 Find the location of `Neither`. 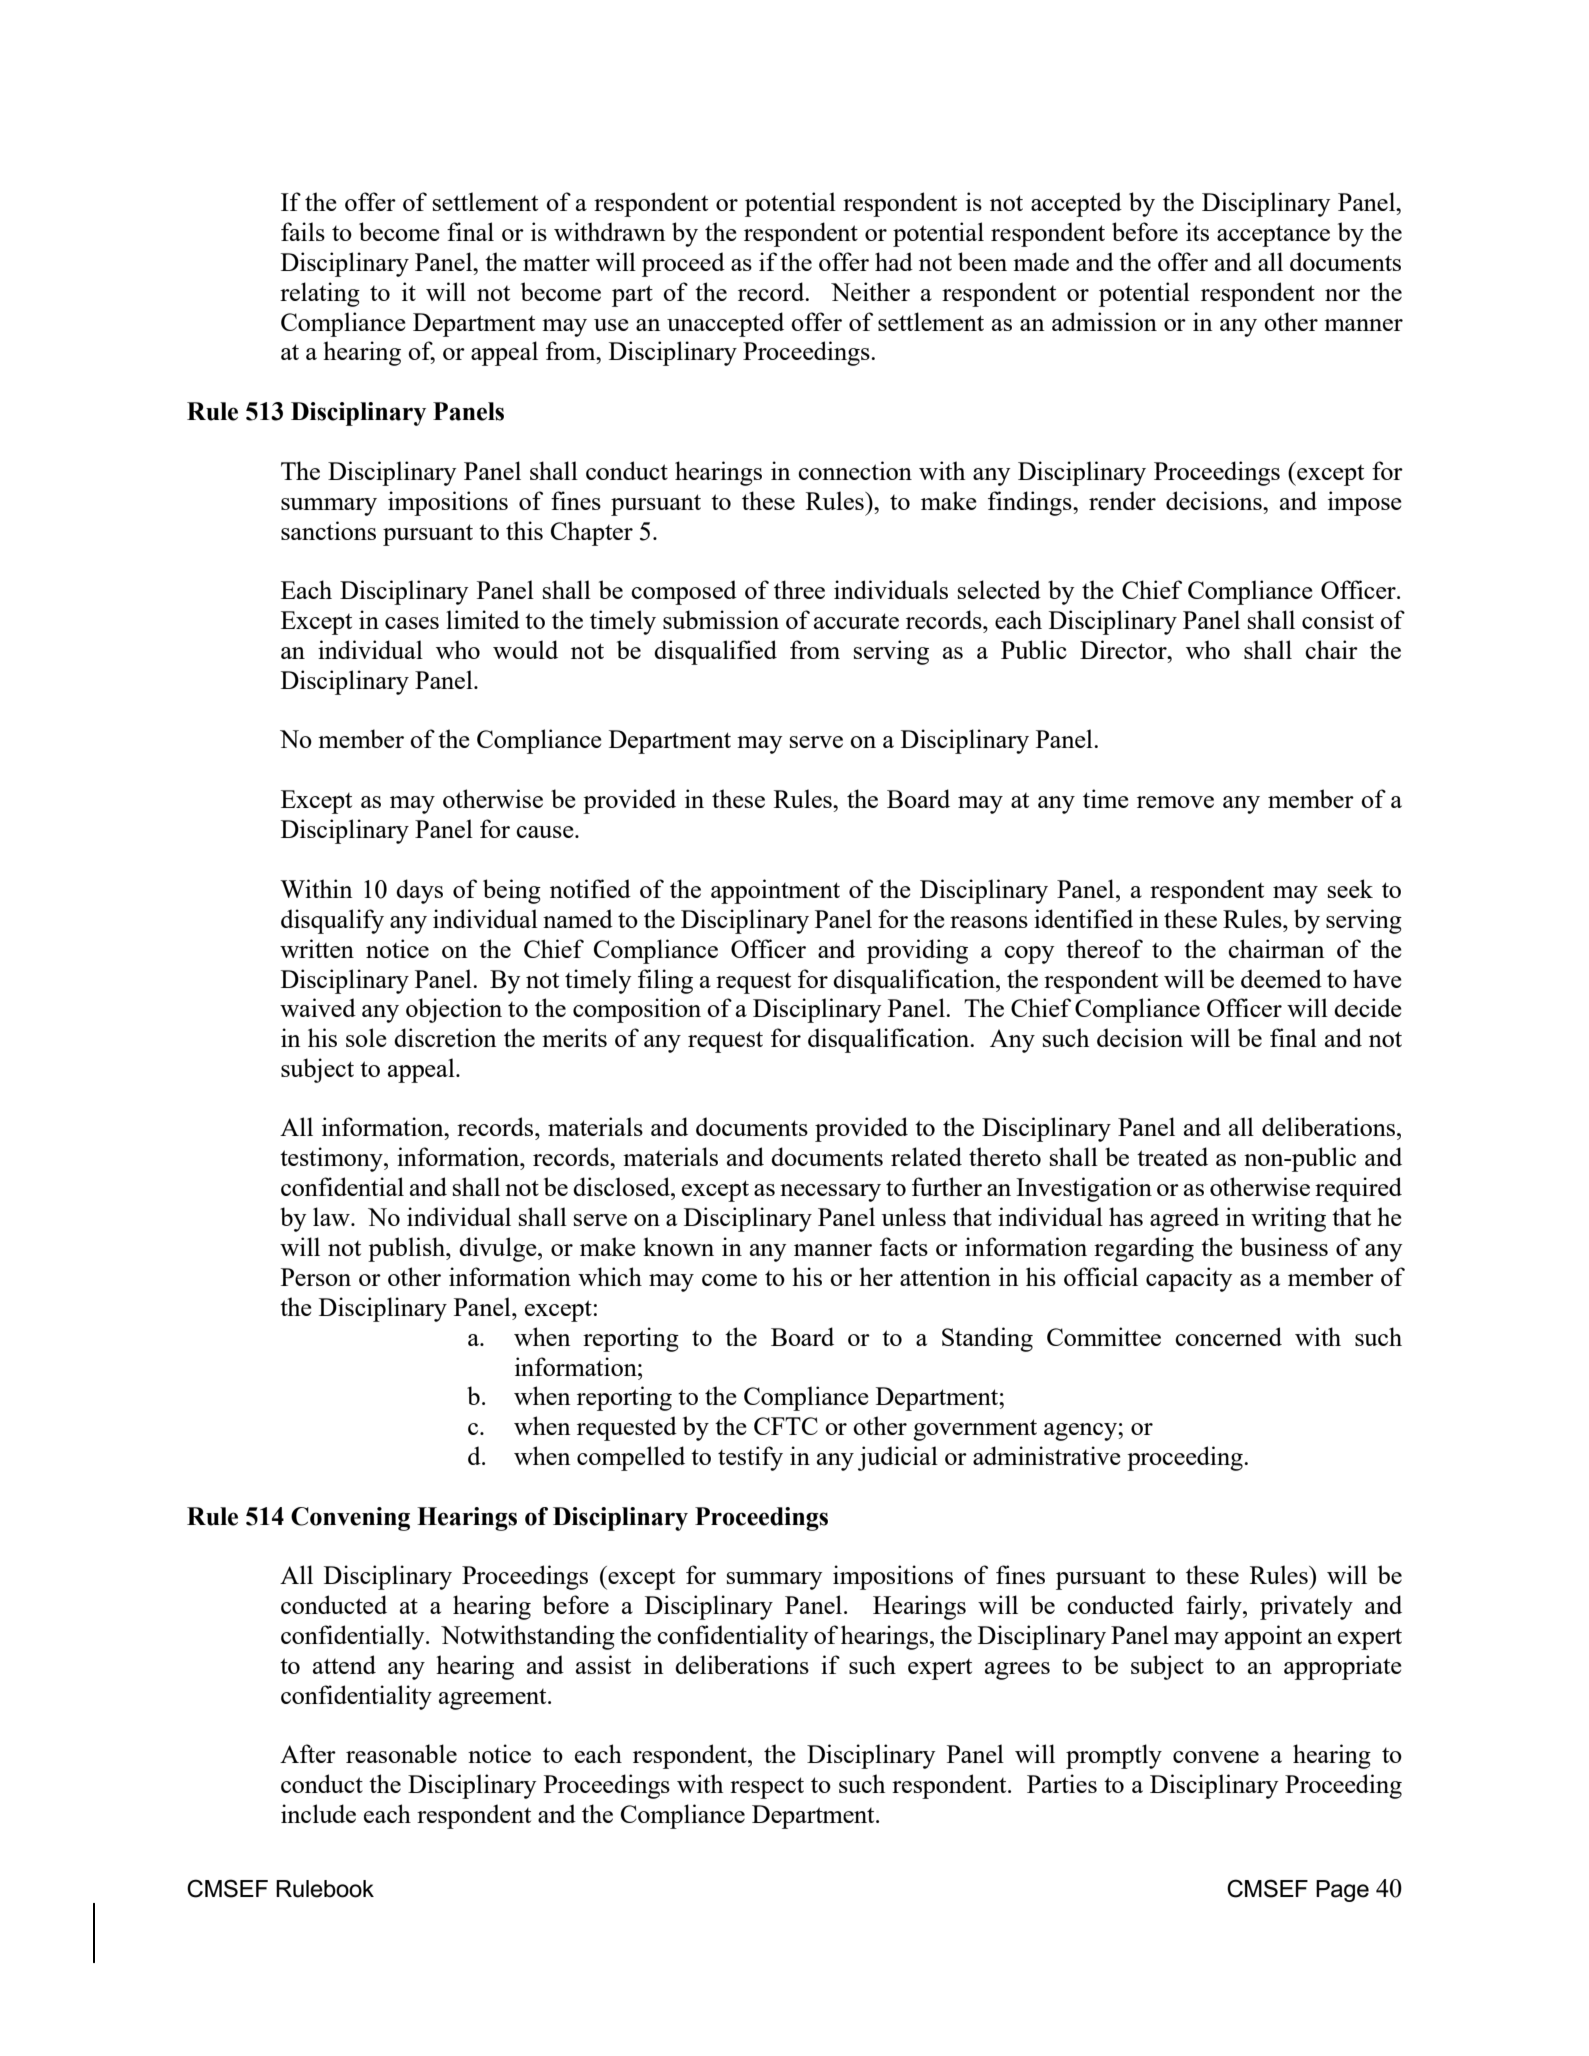

Neither is located at coordinates (870, 291).
